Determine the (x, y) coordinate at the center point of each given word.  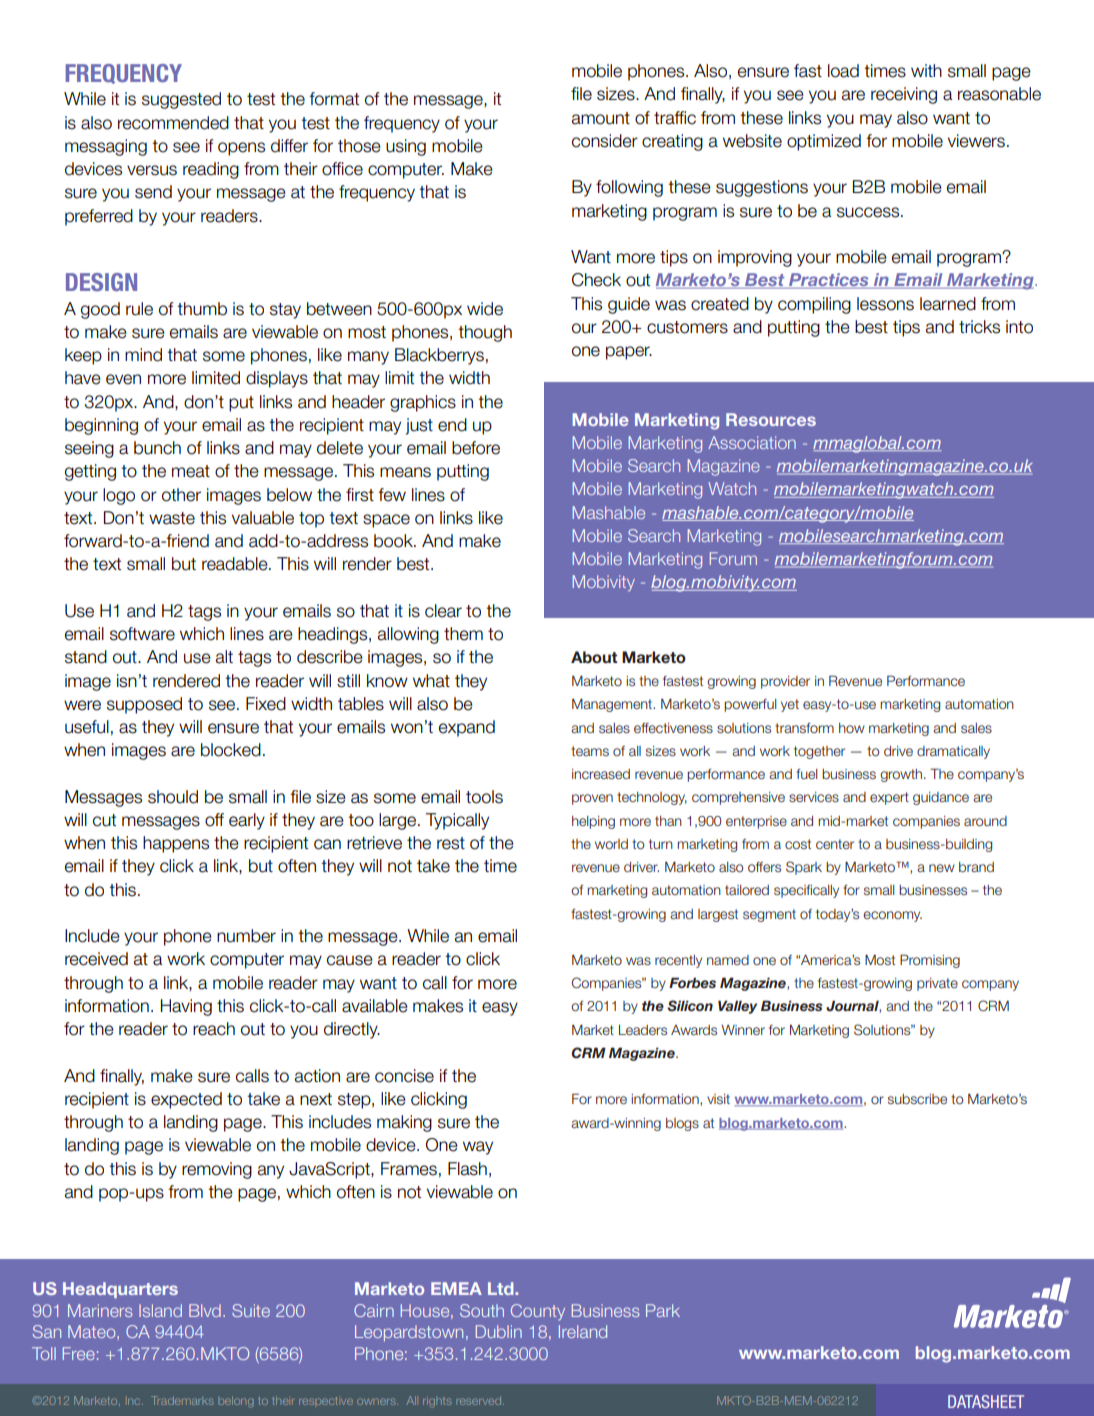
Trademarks (182, 1400)
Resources (771, 419)
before (476, 448)
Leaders (643, 1030)
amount (601, 118)
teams (590, 751)
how (852, 728)
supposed (144, 705)
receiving (904, 95)
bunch (157, 448)
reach (214, 1029)
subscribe (917, 1099)
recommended (173, 123)
